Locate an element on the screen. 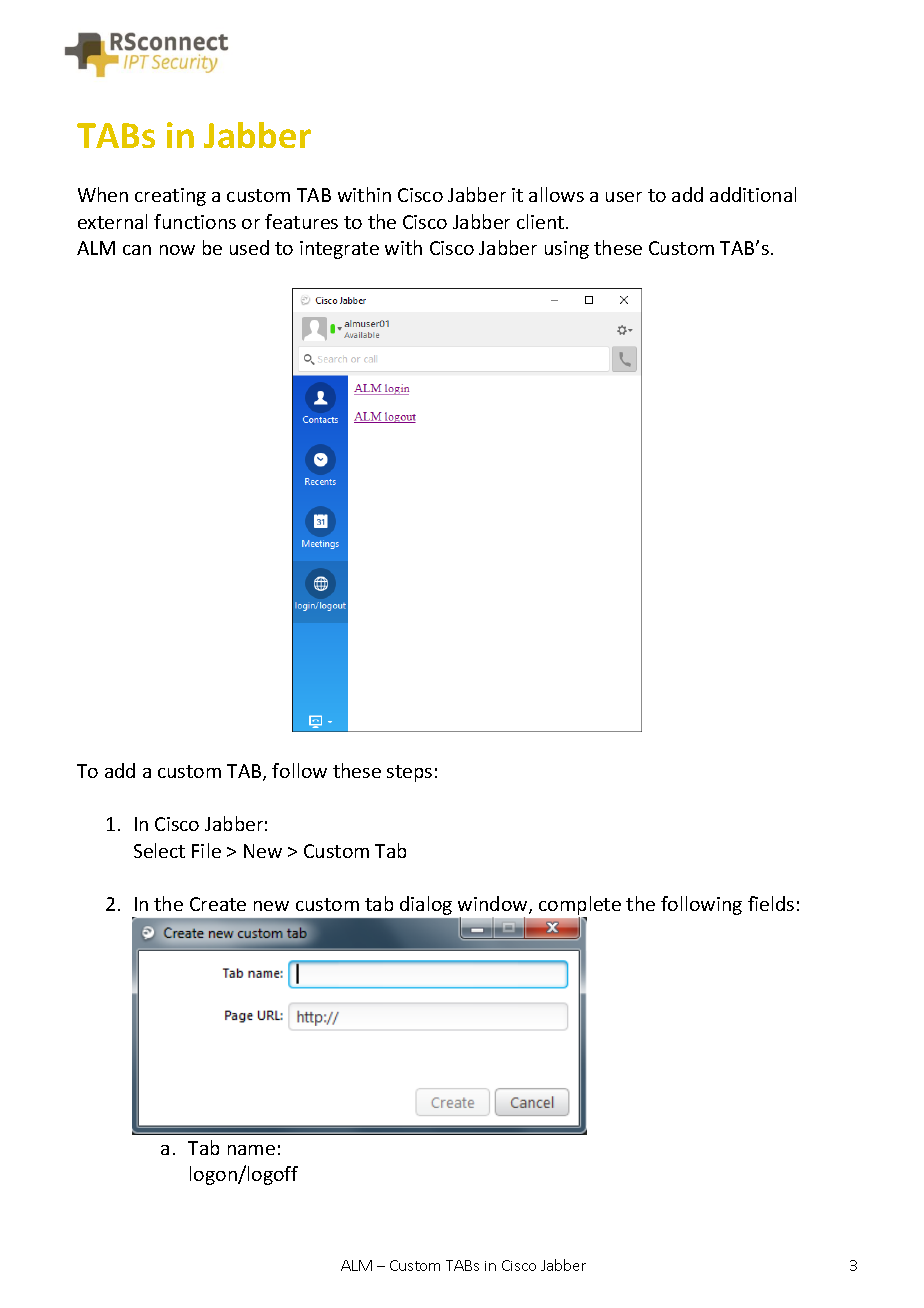  now is located at coordinates (177, 250).
